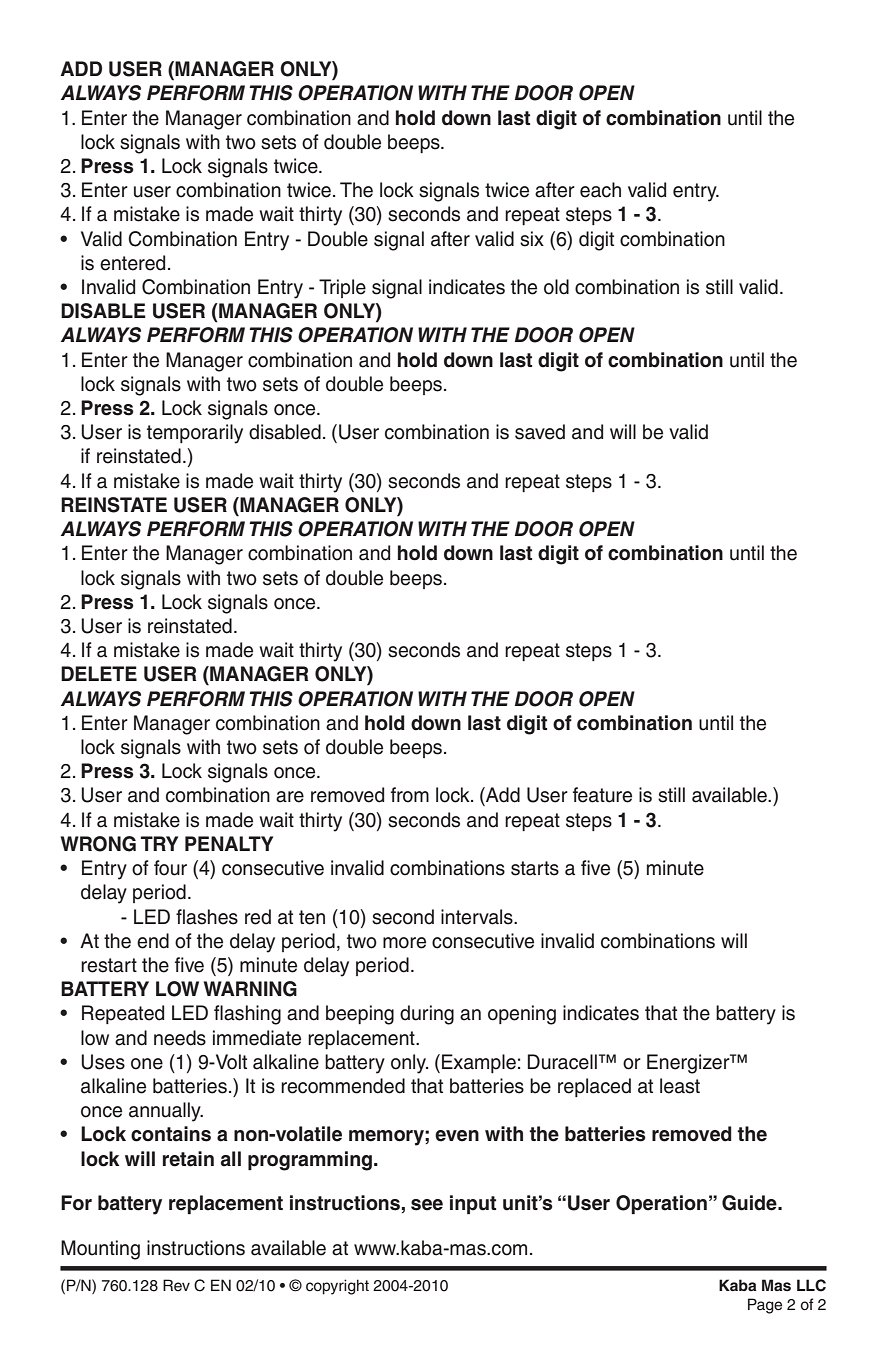 This page has height=1372, width=887. I want to click on each, so click(600, 190).
